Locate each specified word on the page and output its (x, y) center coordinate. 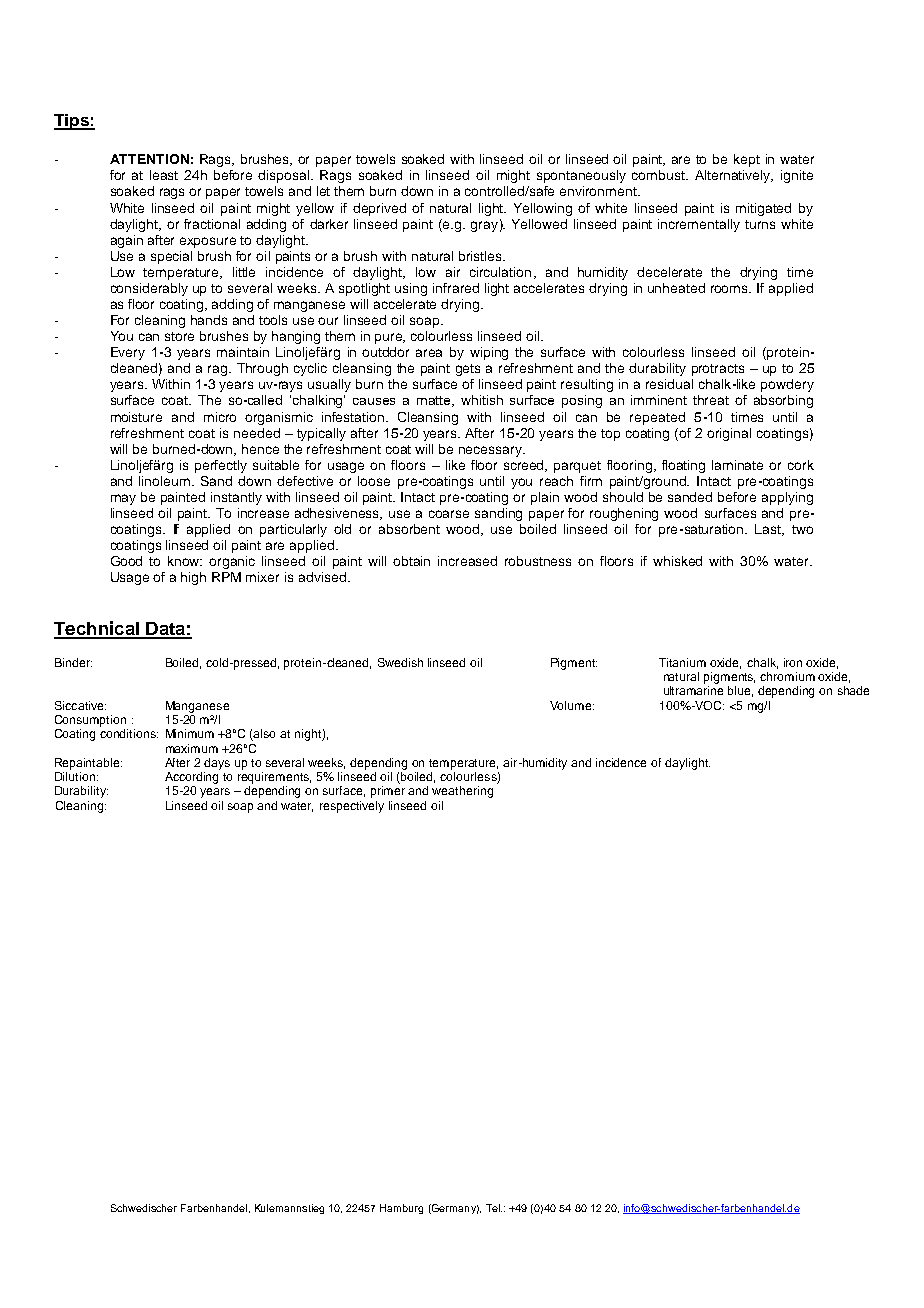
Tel (494, 1208)
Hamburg (401, 1209)
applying (787, 498)
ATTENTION (149, 159)
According (191, 778)
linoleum (166, 481)
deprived (379, 209)
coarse (449, 514)
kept (747, 160)
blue (740, 691)
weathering (462, 792)
